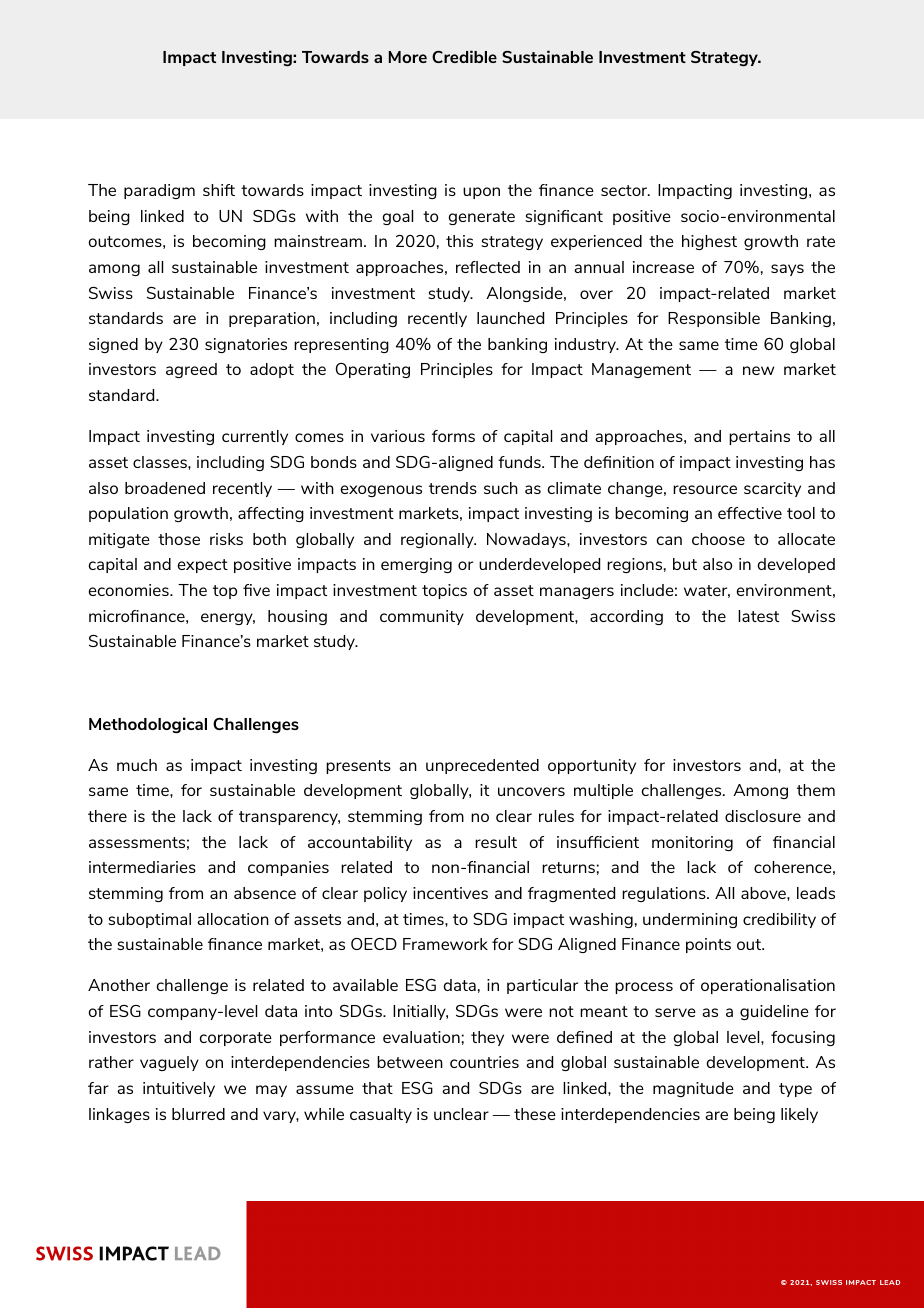 Image resolution: width=924 pixels, height=1308 pixels. Describe the element at coordinates (219, 190) in the image. I see `shift` at that location.
